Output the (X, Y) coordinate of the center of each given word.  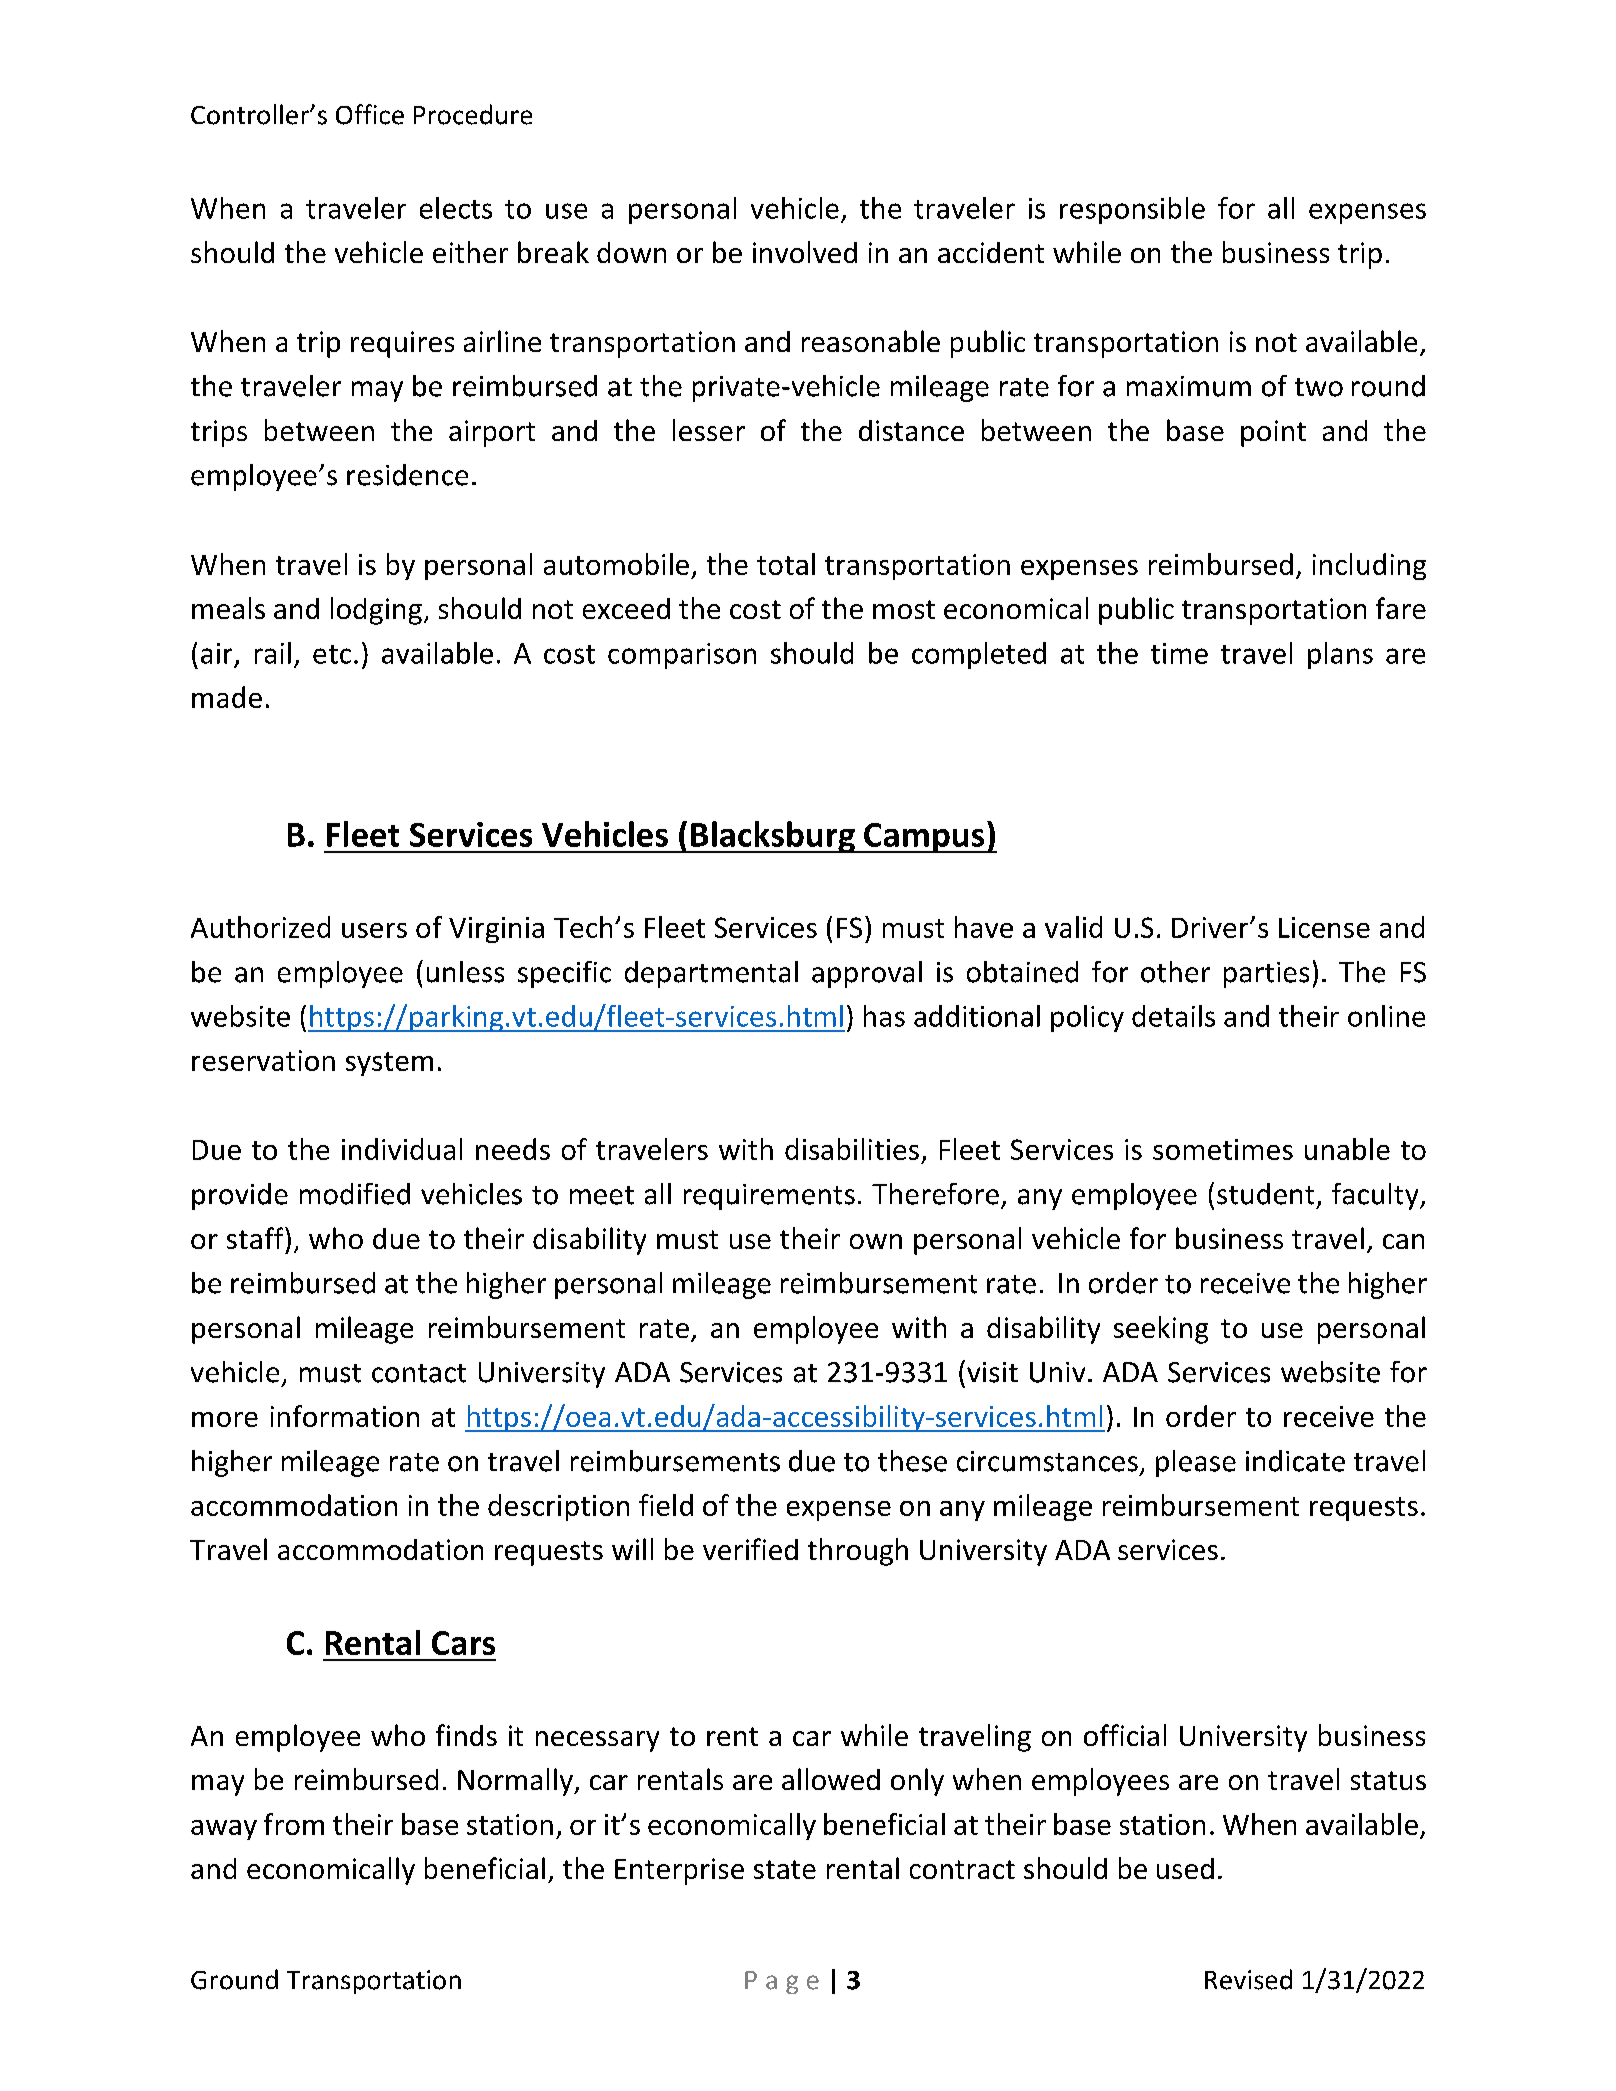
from (294, 1824)
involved (805, 252)
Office (370, 114)
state (785, 1869)
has (884, 1016)
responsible (1132, 210)
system (389, 1064)
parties (1266, 975)
